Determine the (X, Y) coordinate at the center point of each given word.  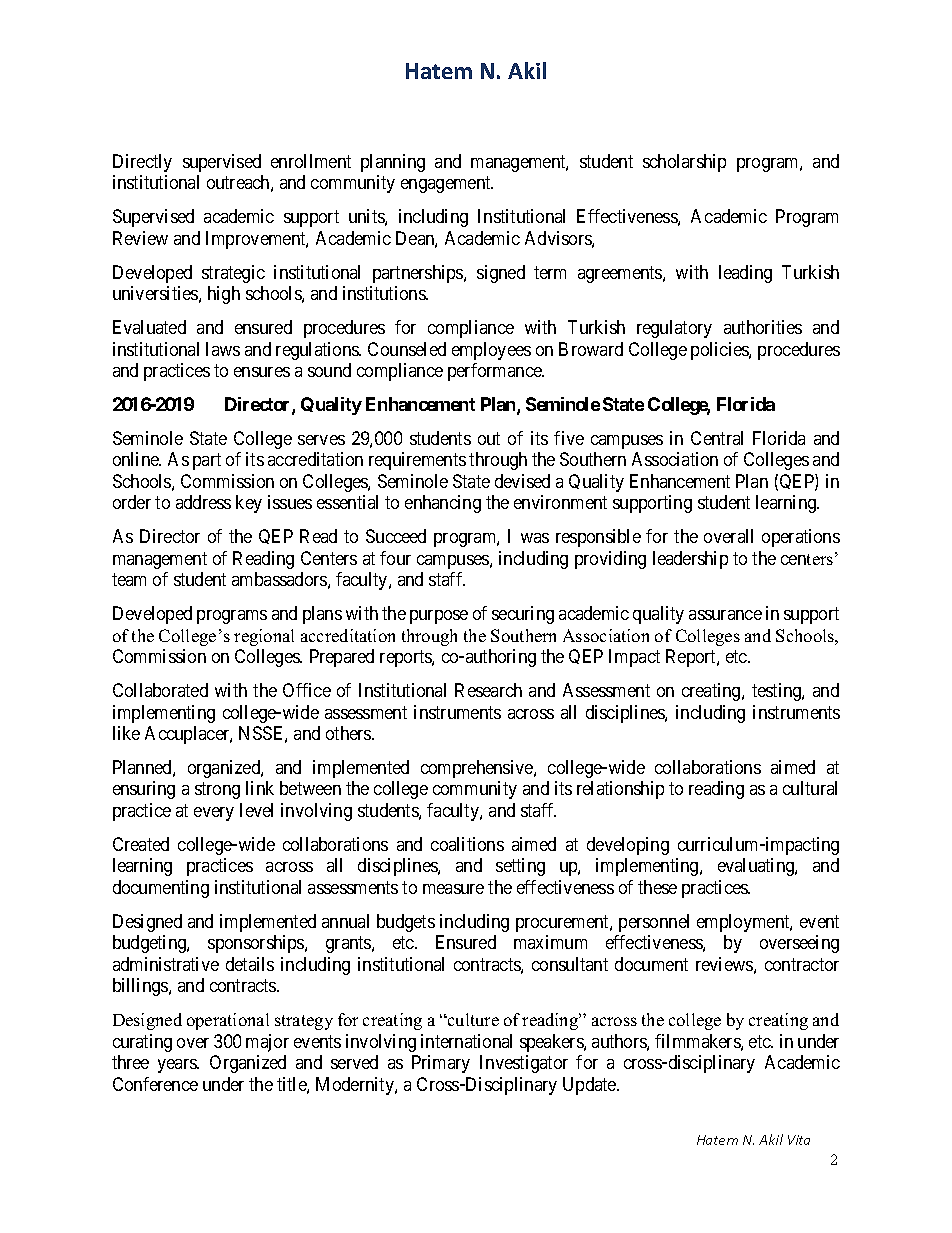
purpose (439, 617)
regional (264, 637)
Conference (155, 1084)
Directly (142, 163)
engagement (447, 185)
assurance (725, 615)
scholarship (684, 163)
